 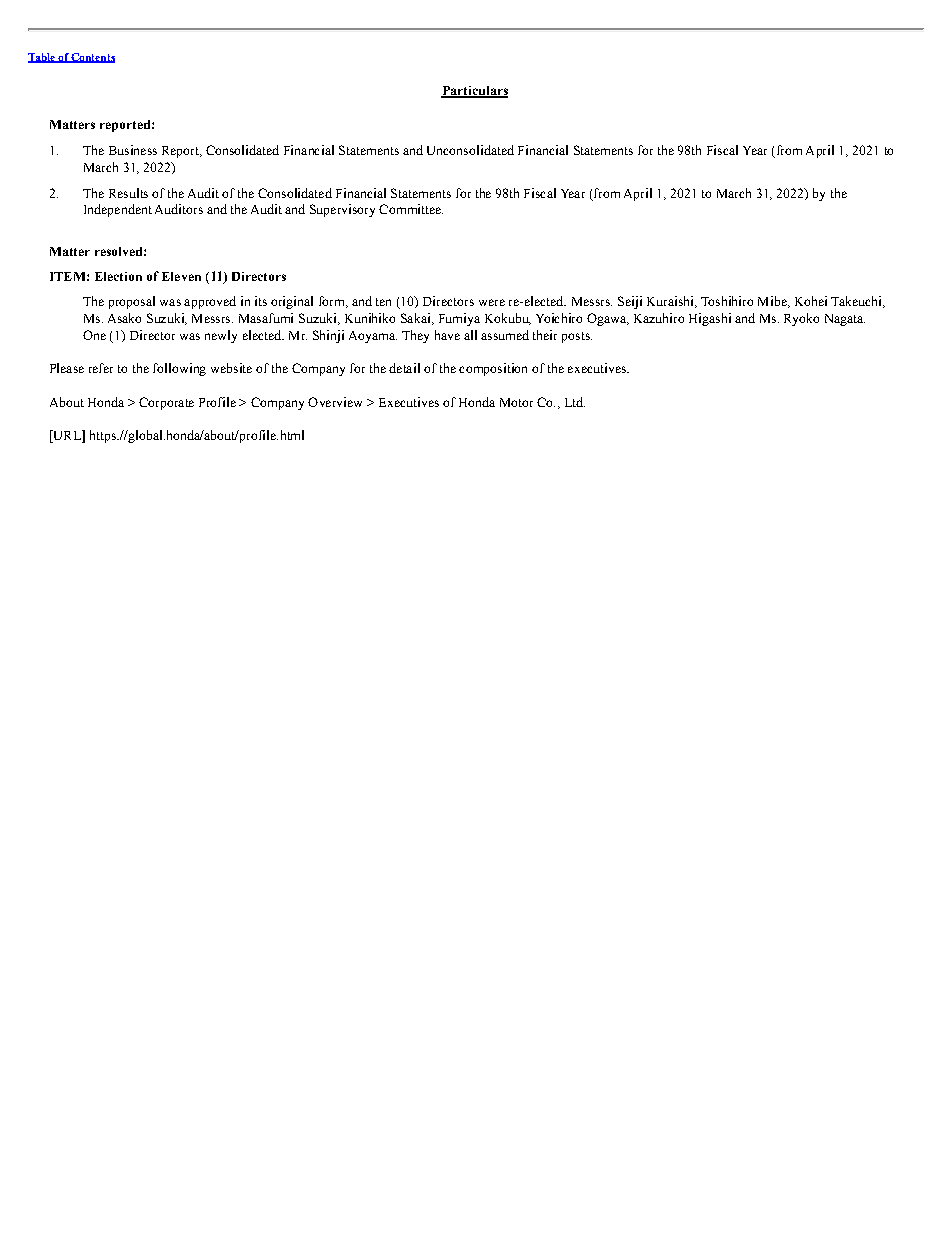 What do you see at coordinates (166, 403) in the screenshot?
I see `Corporate` at bounding box center [166, 403].
